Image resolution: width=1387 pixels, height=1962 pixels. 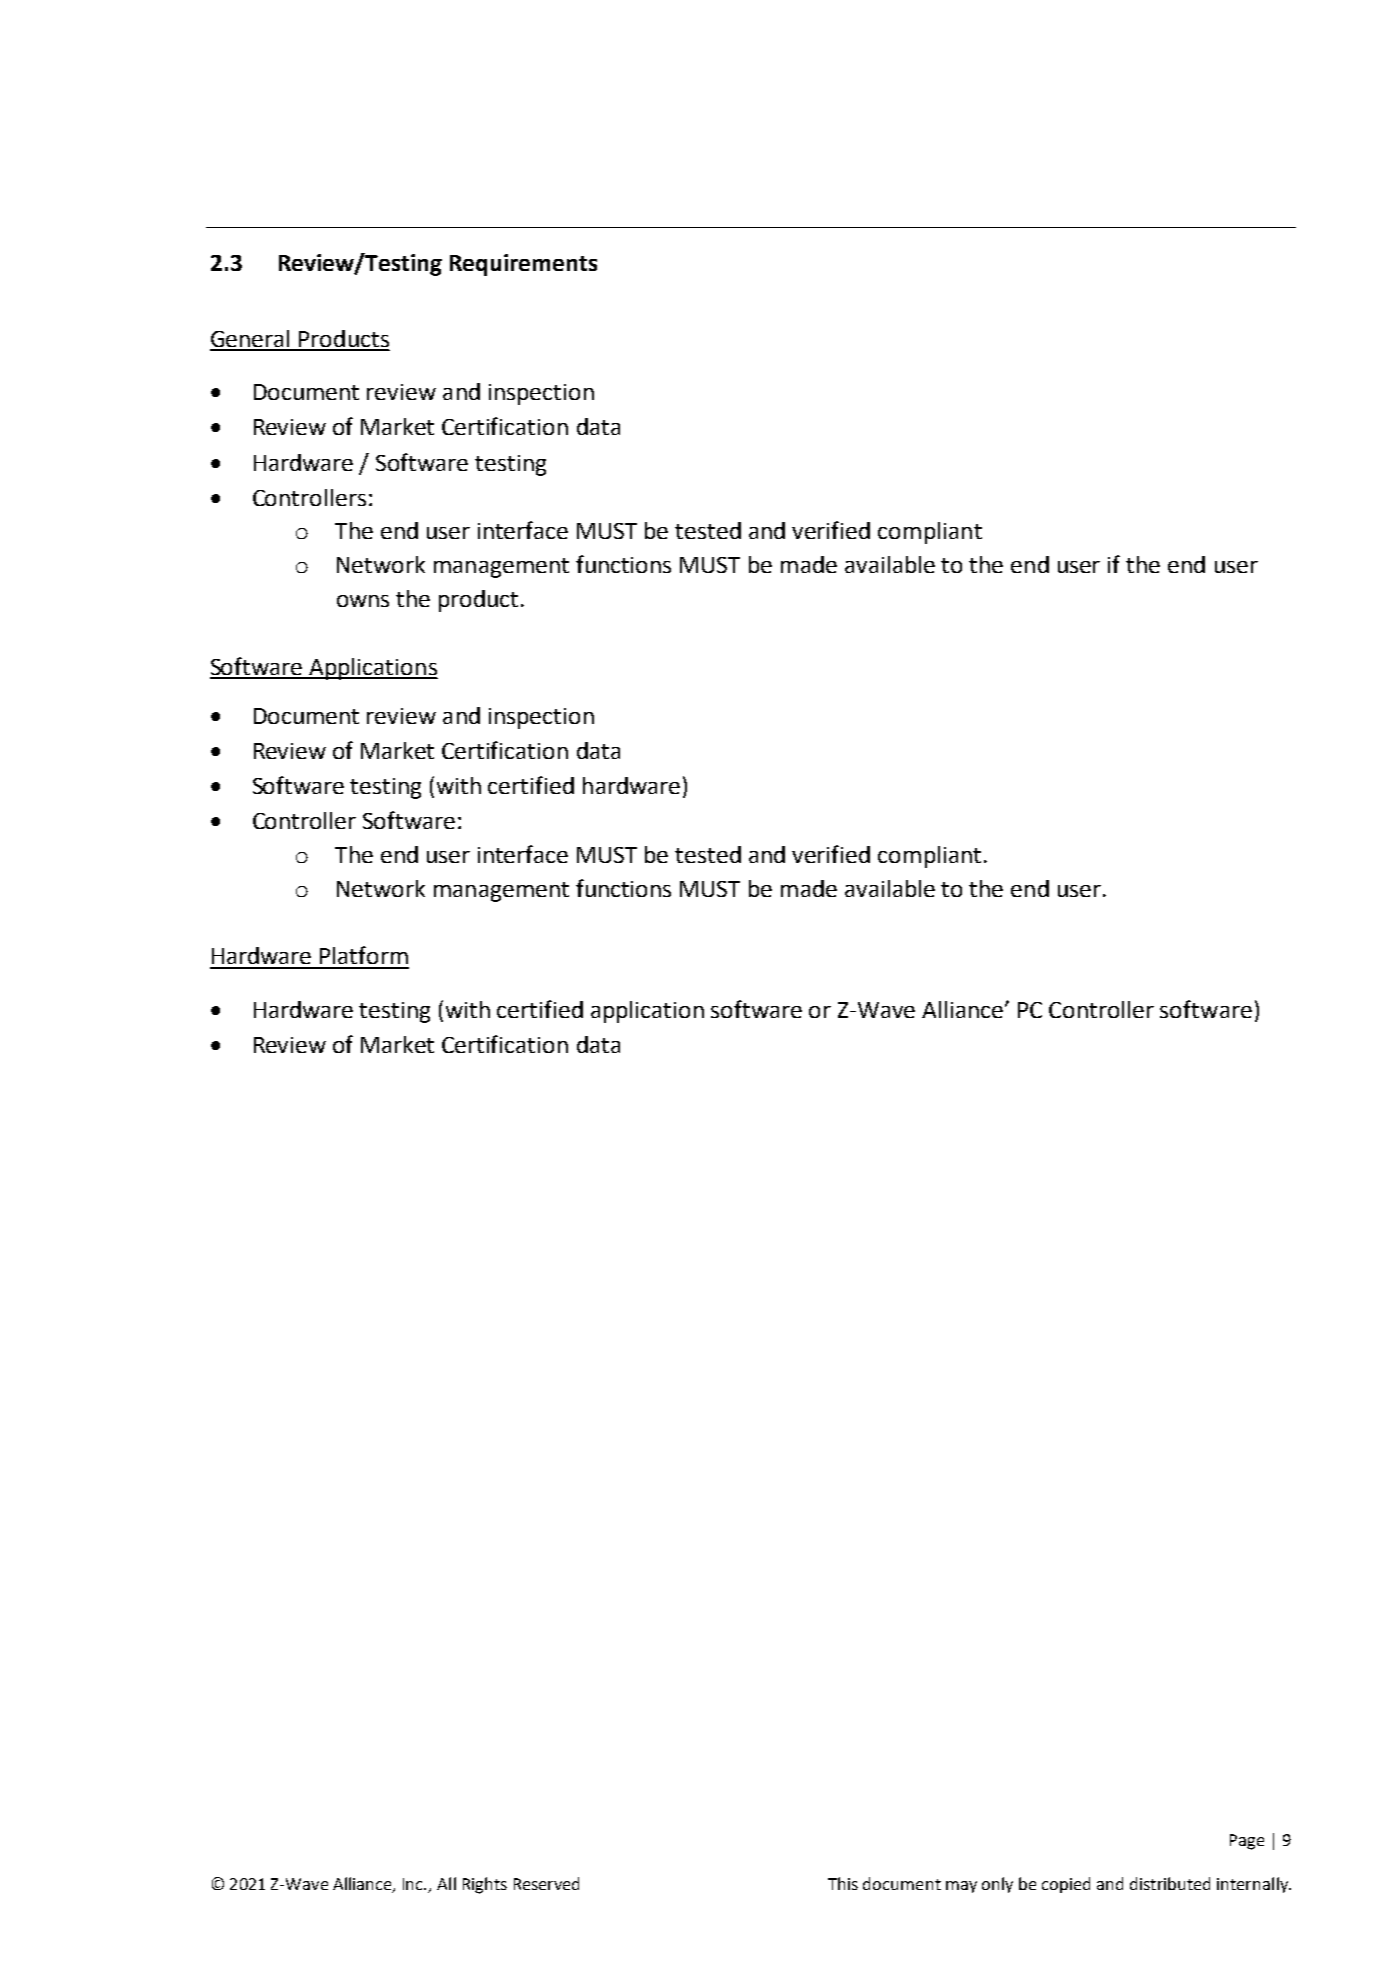 I want to click on Requirements, so click(x=523, y=265).
